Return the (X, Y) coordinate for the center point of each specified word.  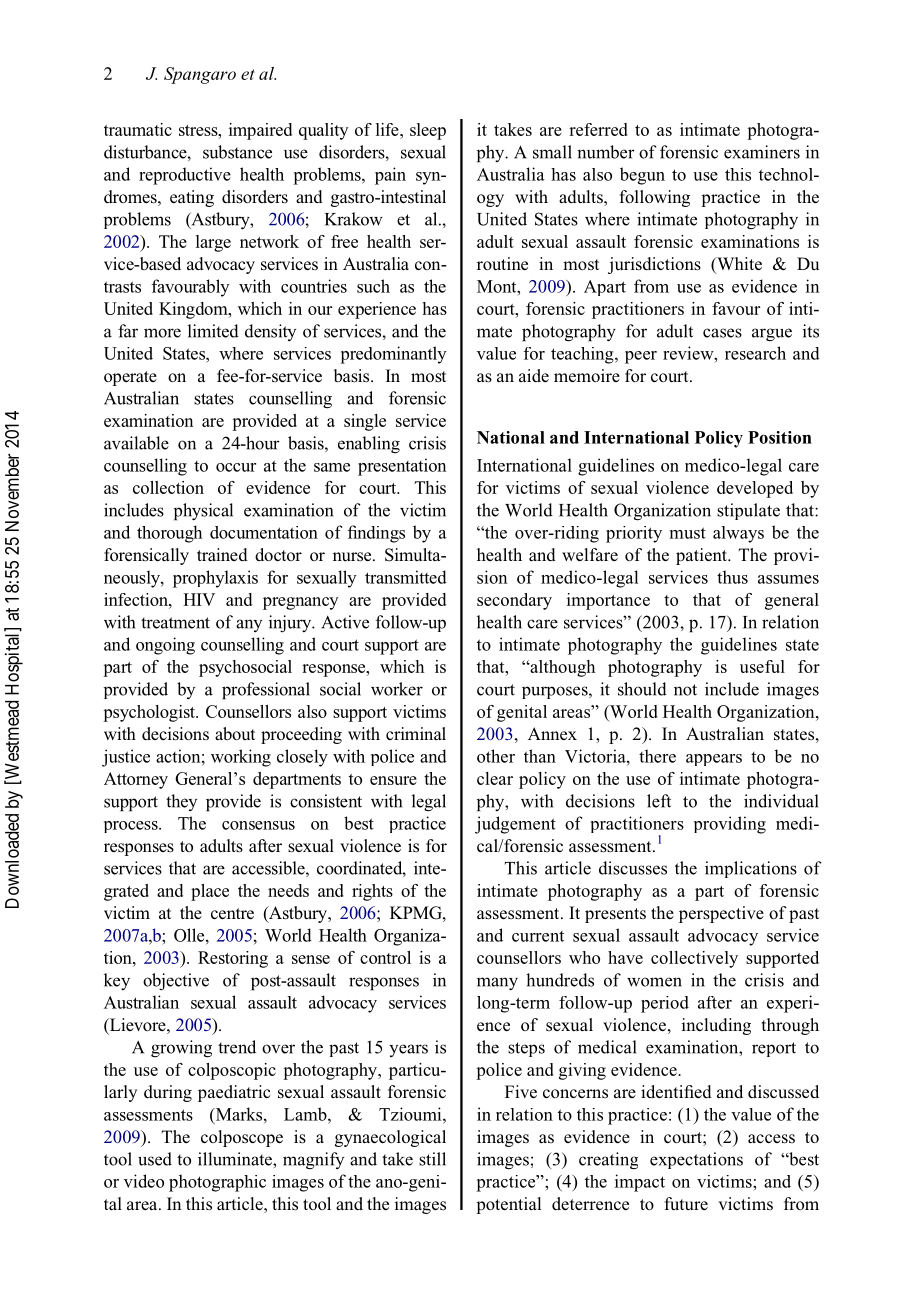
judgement (515, 825)
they (181, 802)
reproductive (185, 176)
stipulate (748, 511)
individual (781, 801)
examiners (762, 152)
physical (203, 512)
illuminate (236, 1159)
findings (376, 534)
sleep (428, 131)
